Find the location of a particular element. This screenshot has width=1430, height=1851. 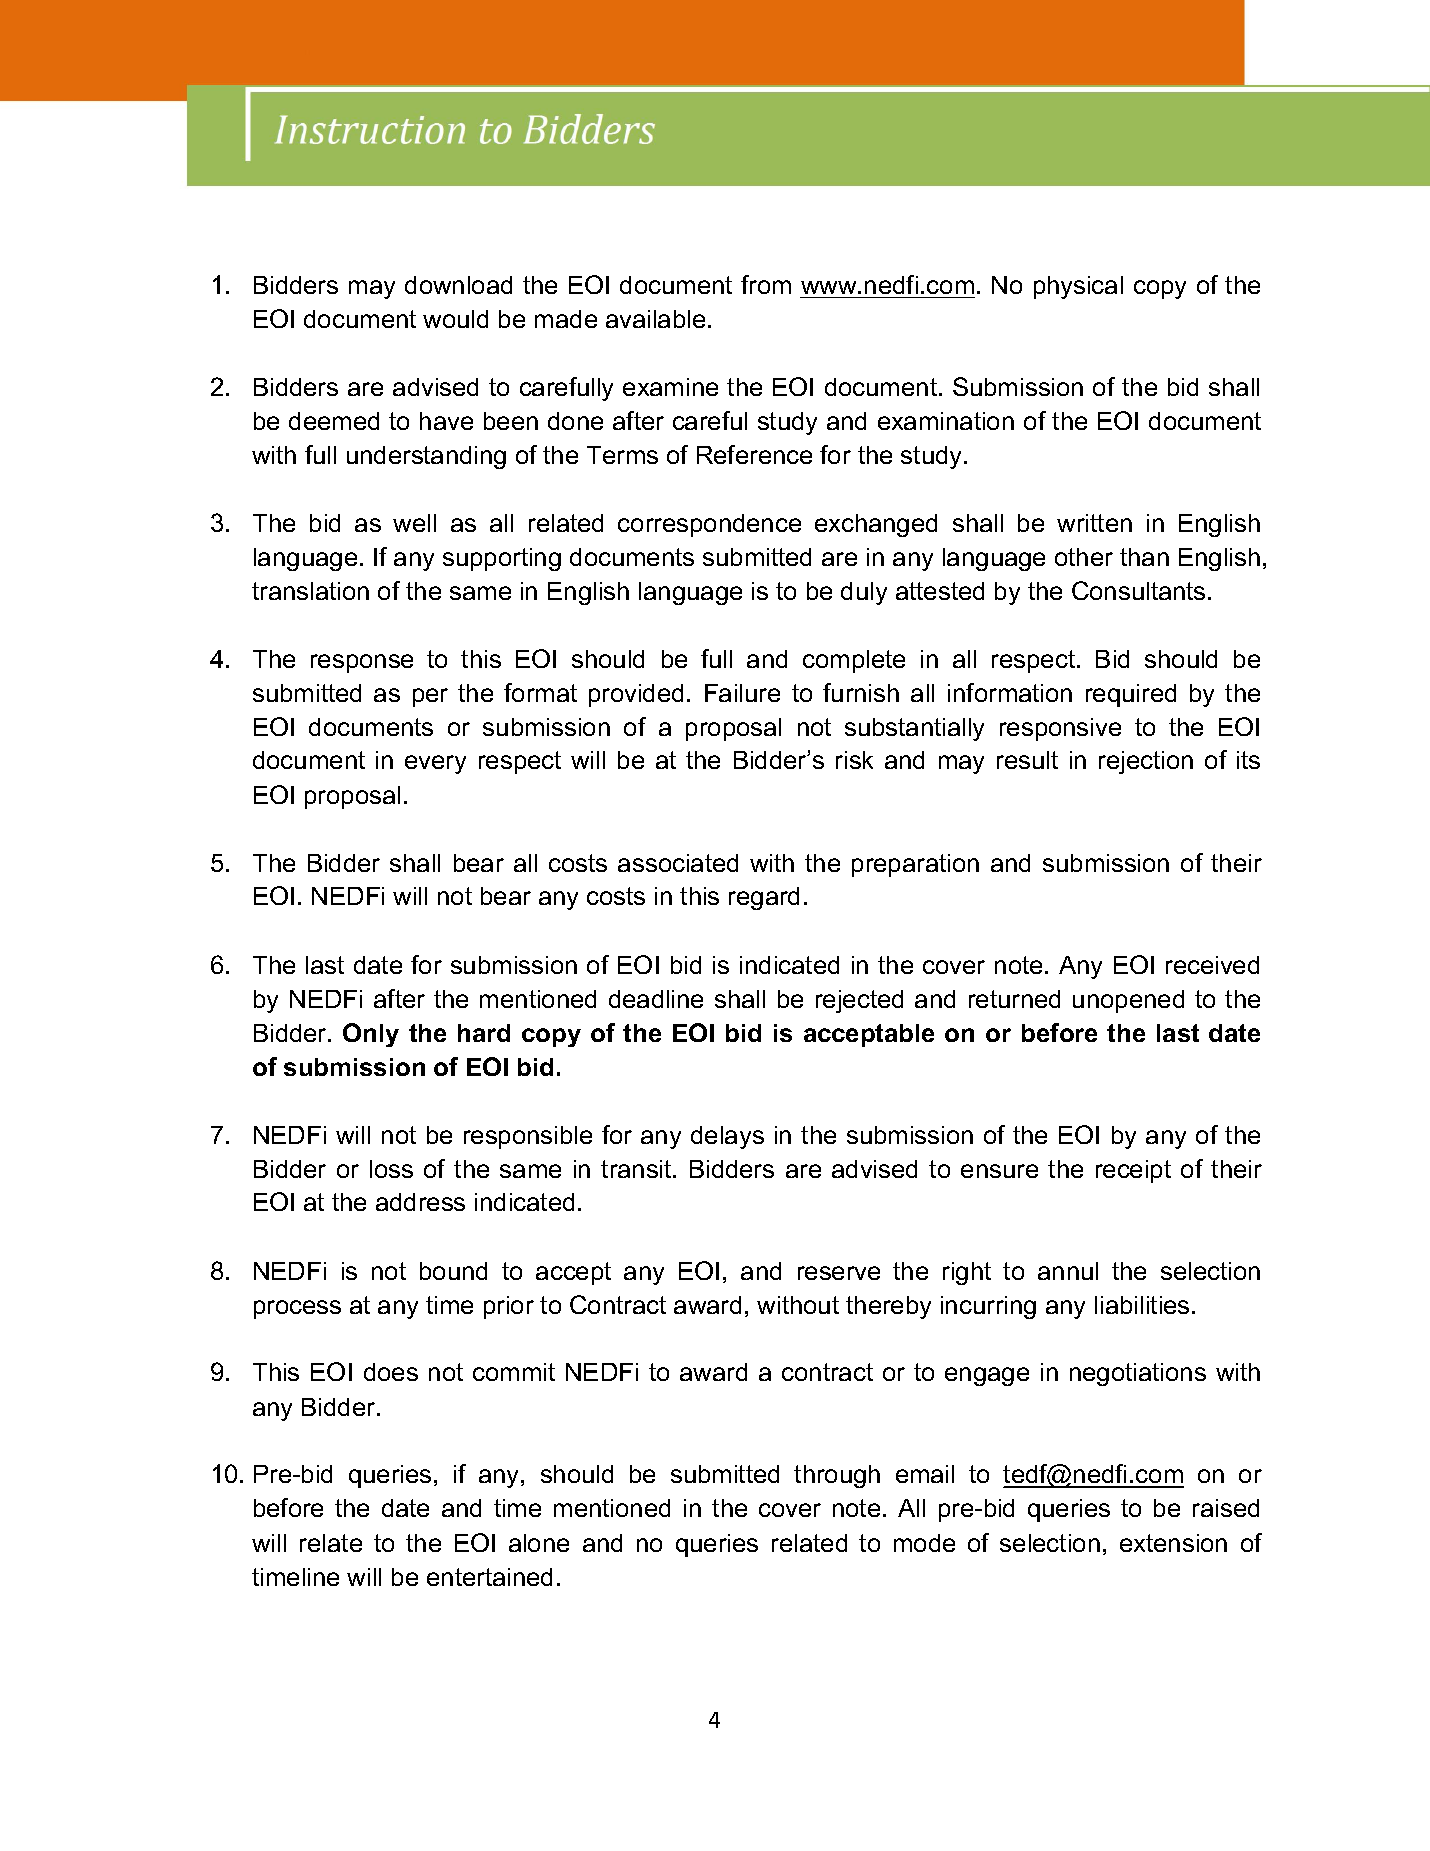

extension is located at coordinates (1173, 1543).
